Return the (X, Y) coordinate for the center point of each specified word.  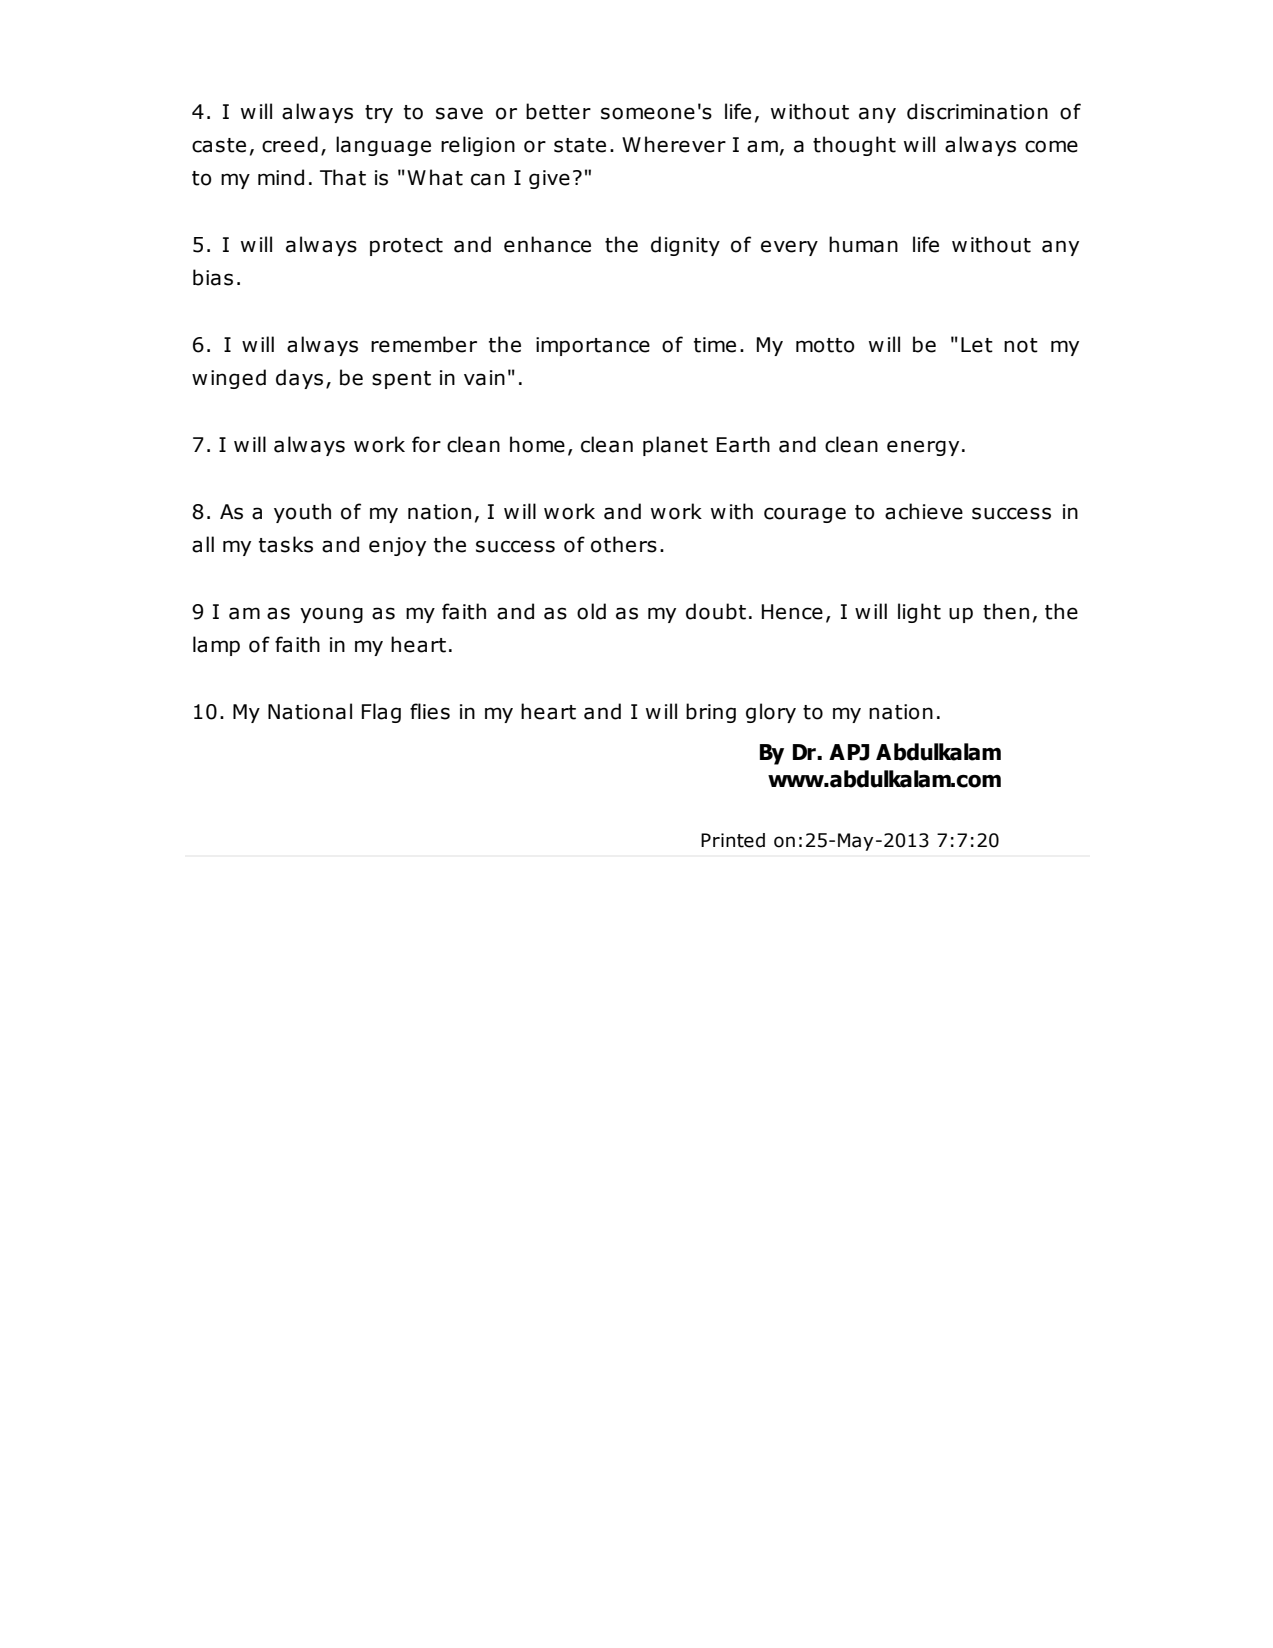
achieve (924, 511)
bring (711, 713)
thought (854, 146)
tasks (286, 544)
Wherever (674, 144)
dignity (685, 246)
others (624, 544)
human (863, 244)
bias (213, 277)
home (537, 444)
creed (290, 144)
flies (430, 711)
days (299, 379)
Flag (381, 713)
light (919, 613)
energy (923, 448)
